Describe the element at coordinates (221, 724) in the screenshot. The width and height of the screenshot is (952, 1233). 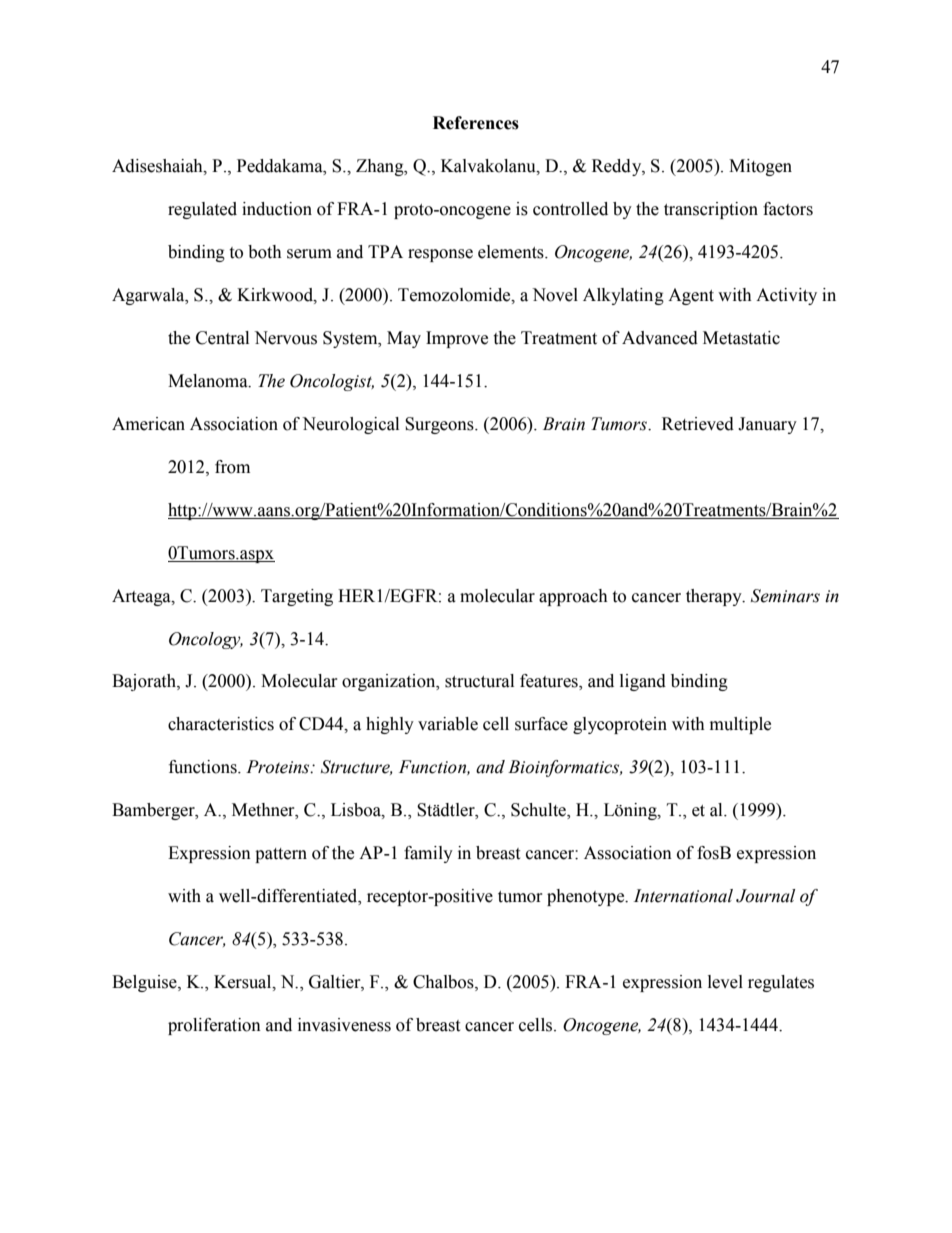
I see `characteristics` at that location.
